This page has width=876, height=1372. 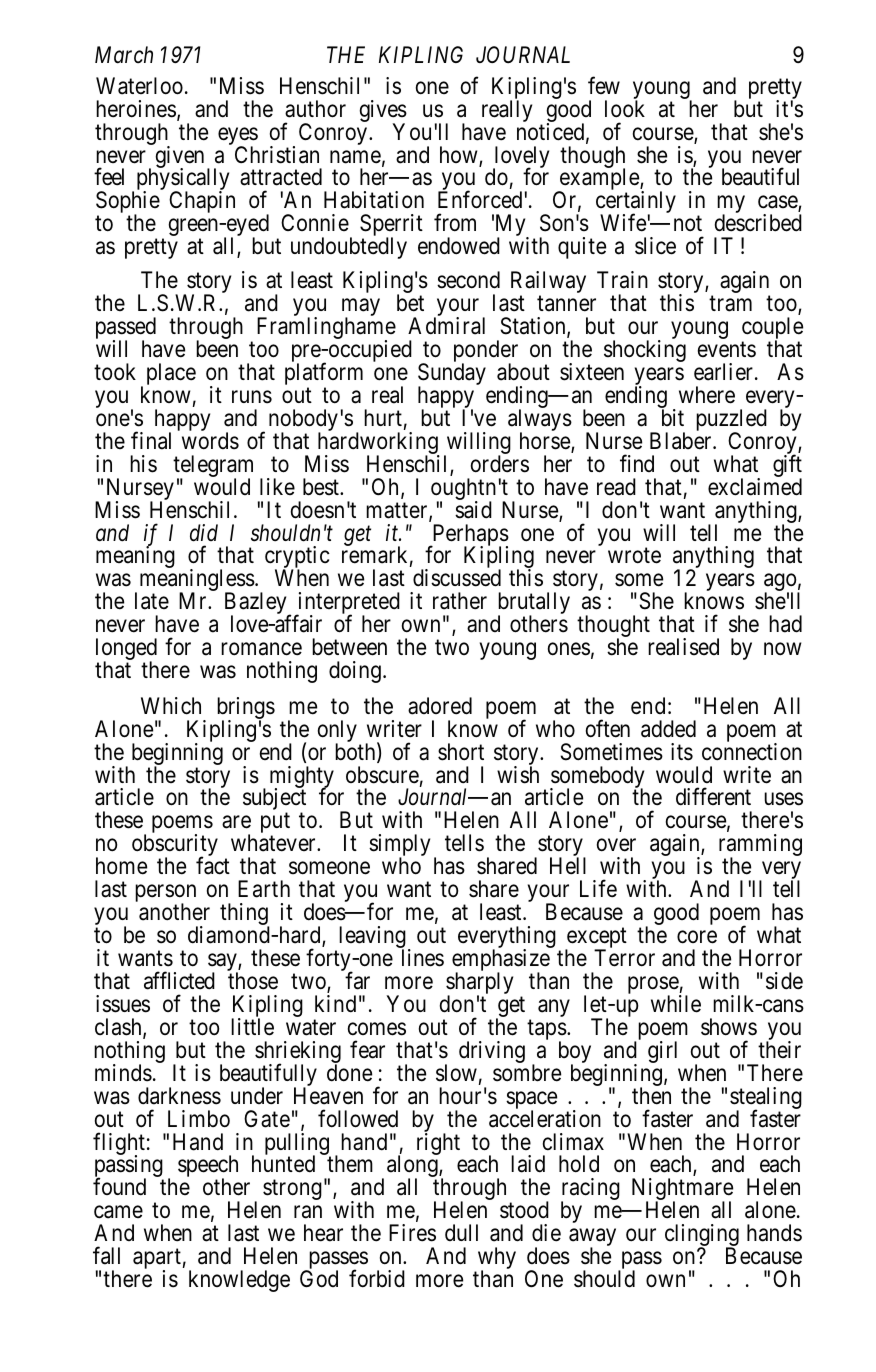 I want to click on adored, so click(x=440, y=706).
